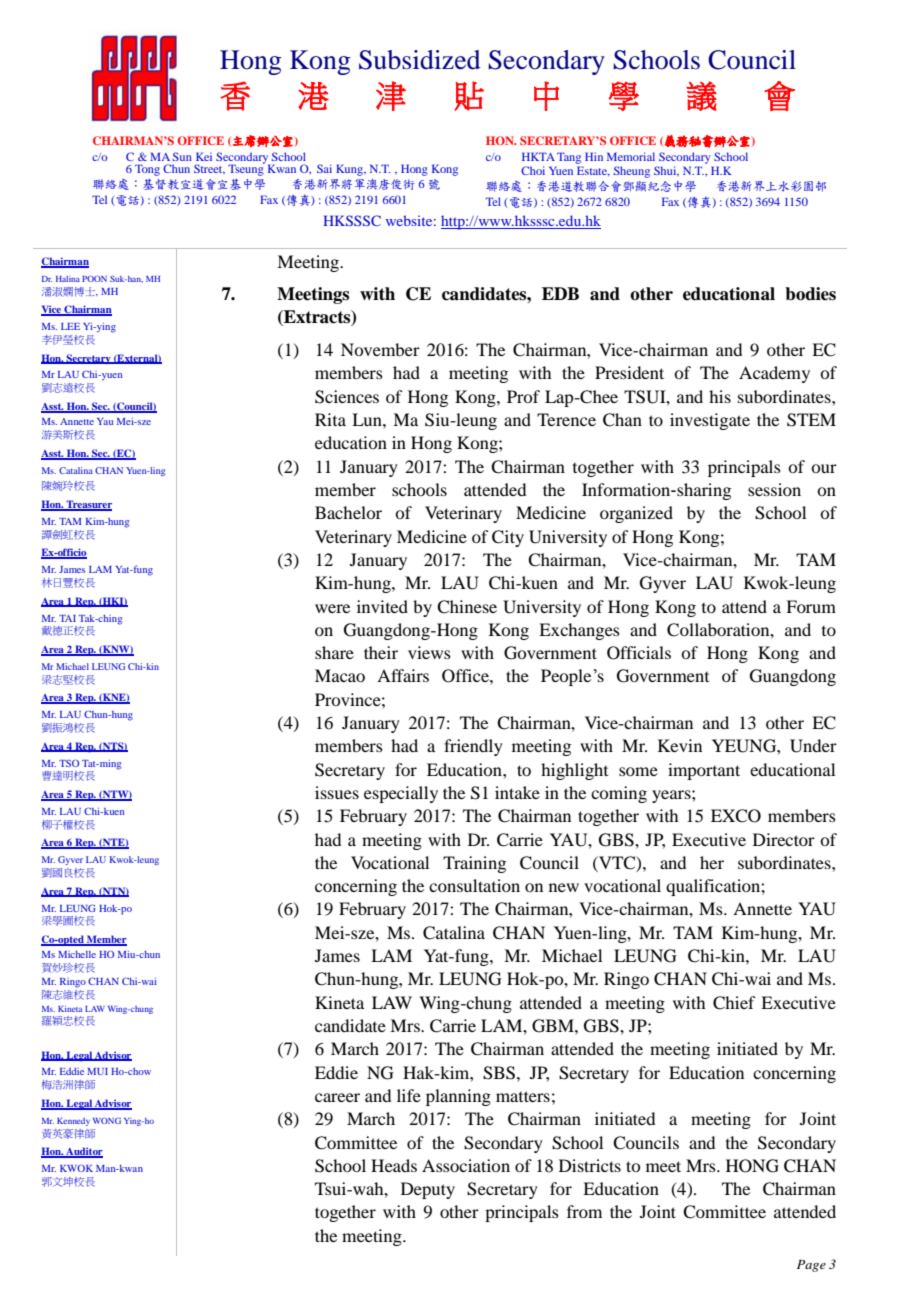 This image has height=1308, width=924. Describe the element at coordinates (67, 618) in the image. I see `TAI` at that location.
